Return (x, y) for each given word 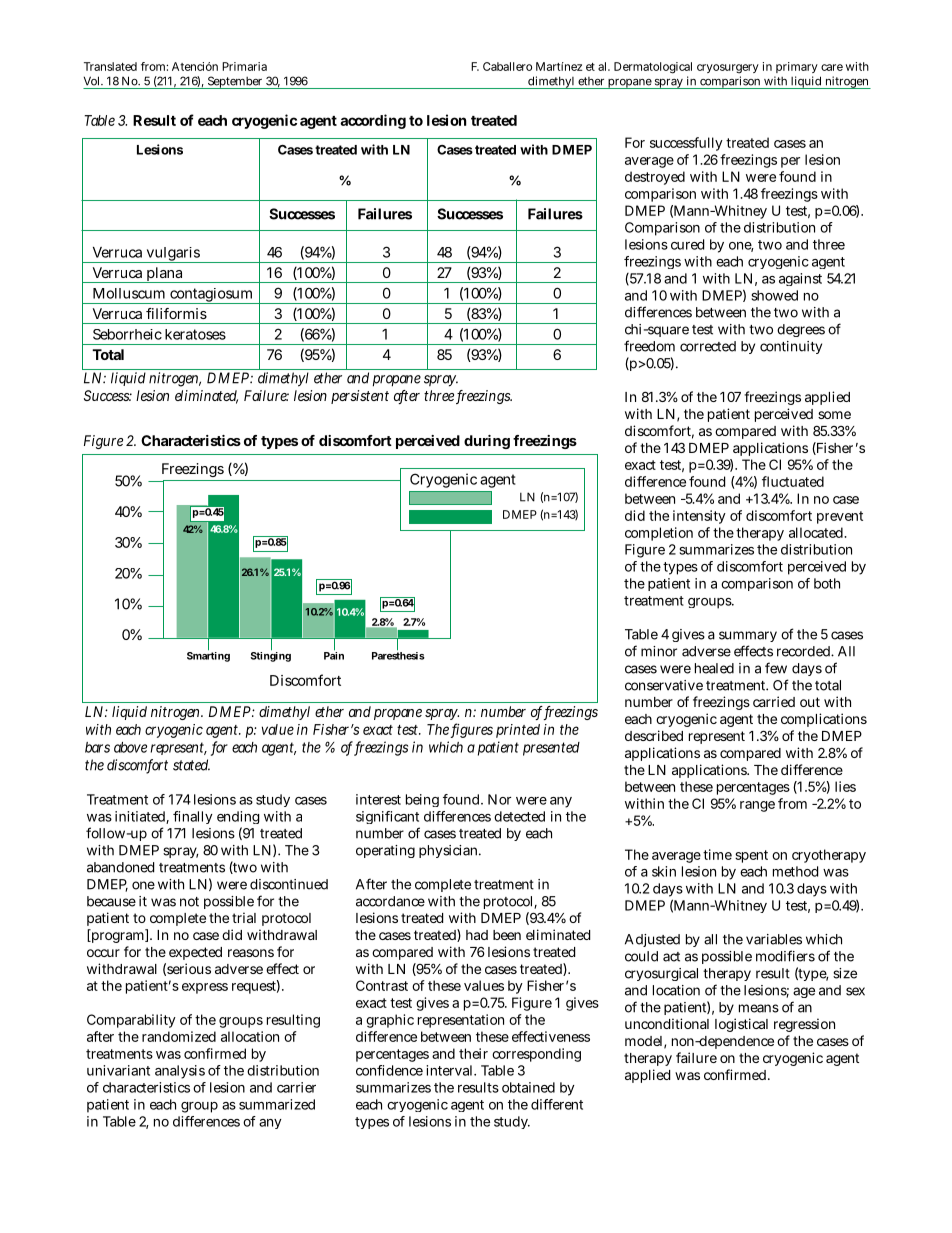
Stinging (270, 656)
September (235, 82)
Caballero (507, 66)
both (827, 583)
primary (797, 67)
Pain (334, 655)
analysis (180, 1072)
